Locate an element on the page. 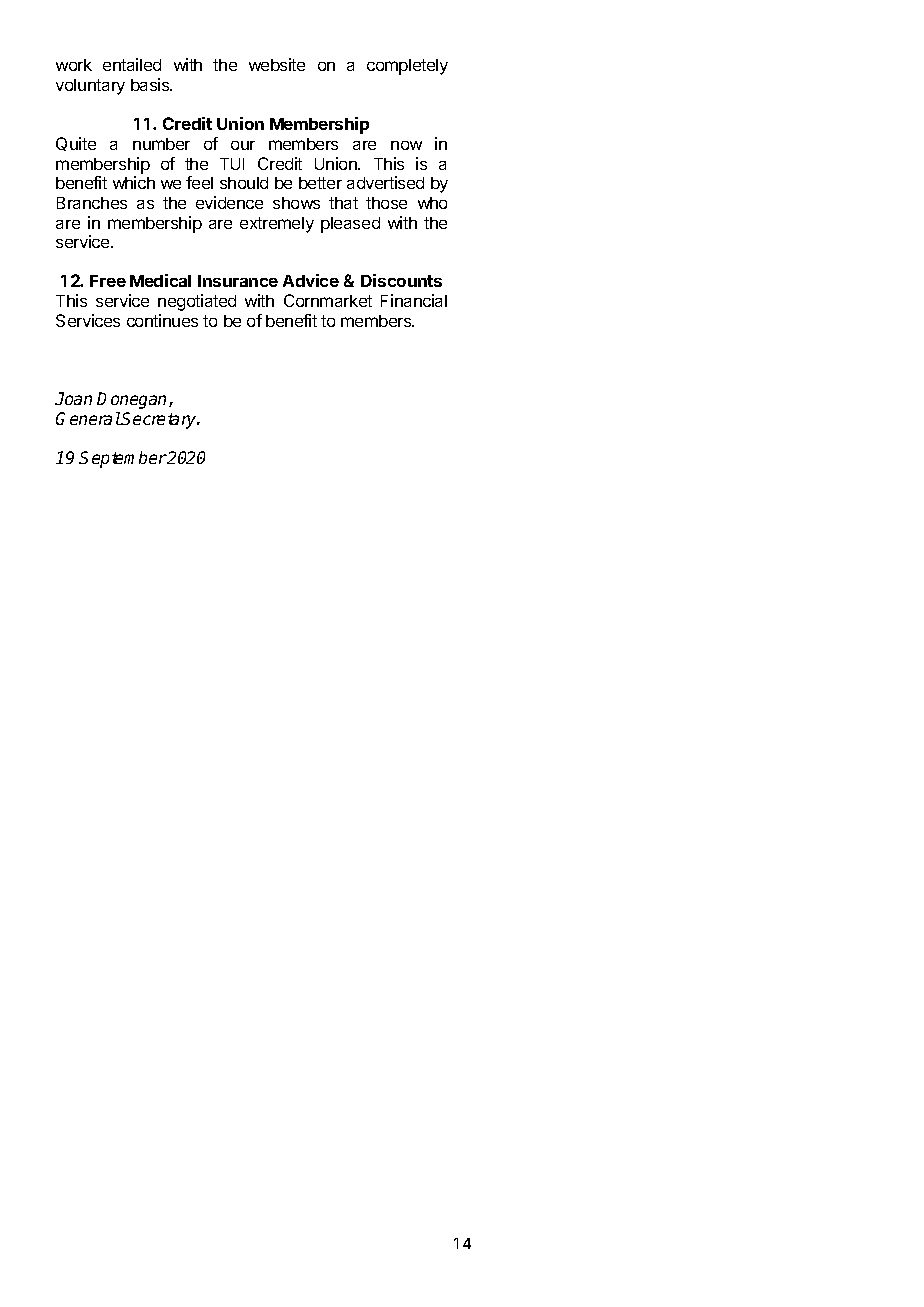  entailed is located at coordinates (132, 64).
